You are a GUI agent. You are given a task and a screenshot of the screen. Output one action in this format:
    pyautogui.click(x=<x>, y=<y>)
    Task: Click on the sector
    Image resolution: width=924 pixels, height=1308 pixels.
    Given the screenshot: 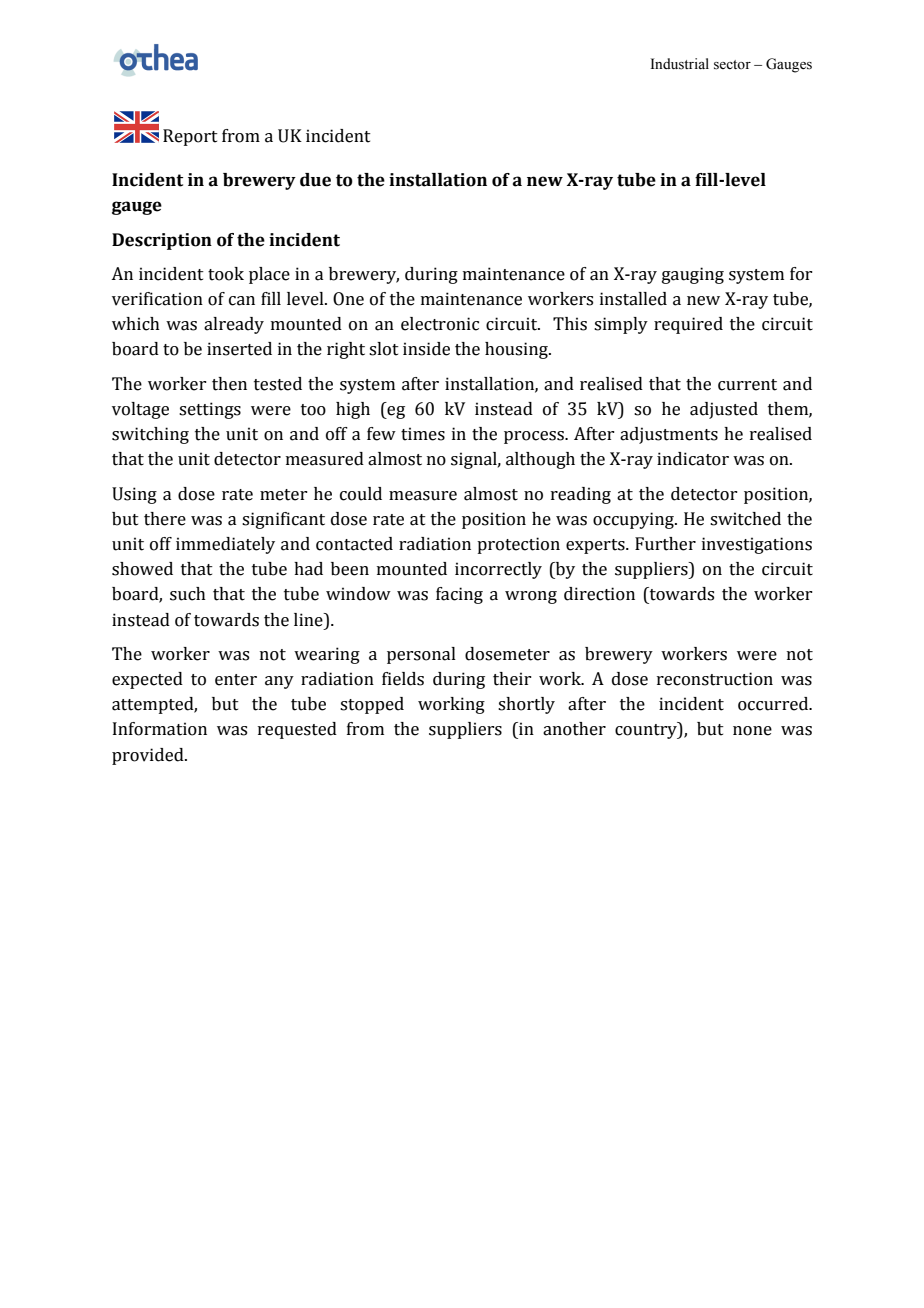 What is the action you would take?
    pyautogui.click(x=732, y=65)
